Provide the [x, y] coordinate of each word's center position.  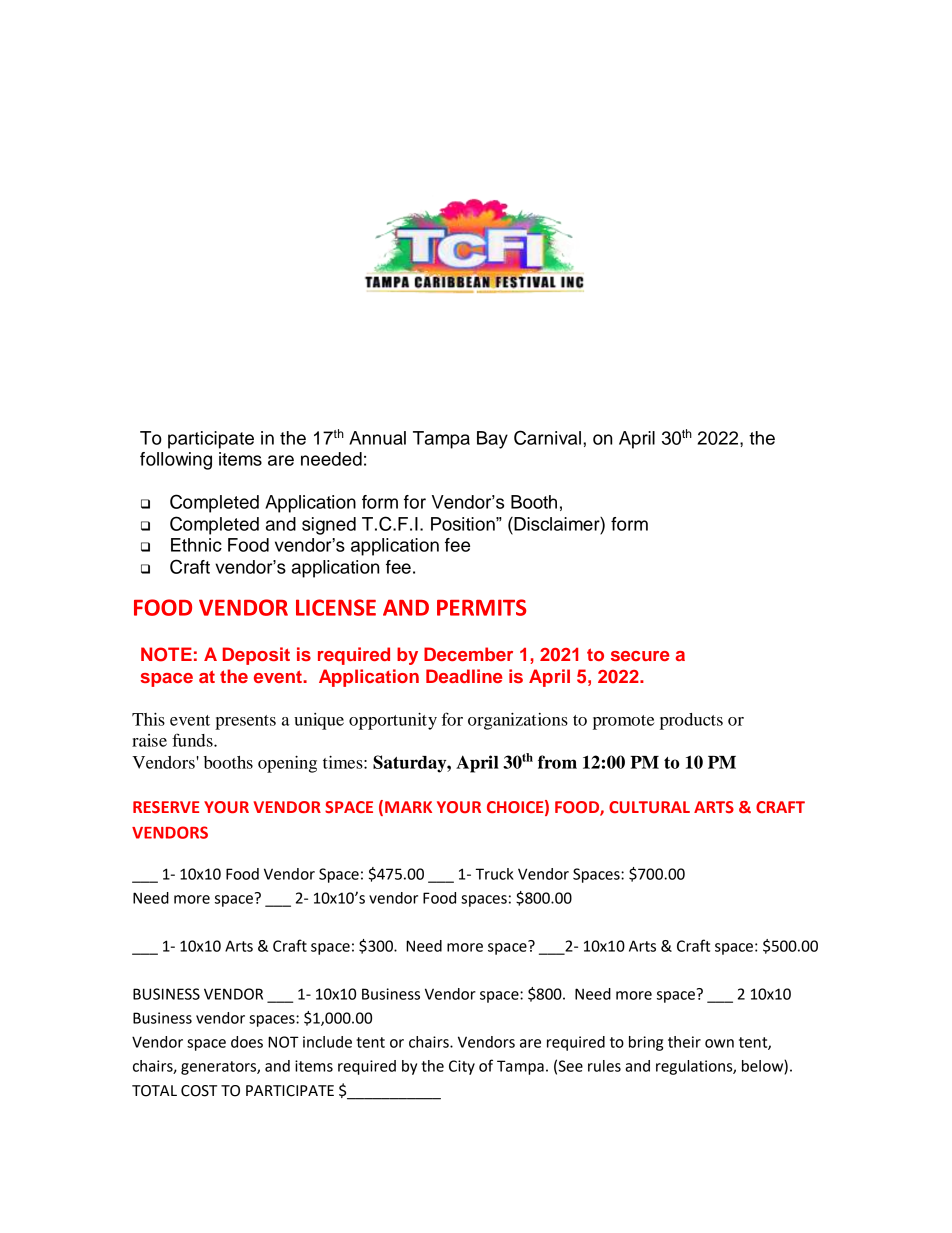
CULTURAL [649, 807]
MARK [408, 807]
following [176, 461]
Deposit [256, 656]
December [468, 654]
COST [199, 1091]
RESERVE [166, 807]
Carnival [547, 437]
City [462, 1067]
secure [640, 656]
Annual [377, 438]
